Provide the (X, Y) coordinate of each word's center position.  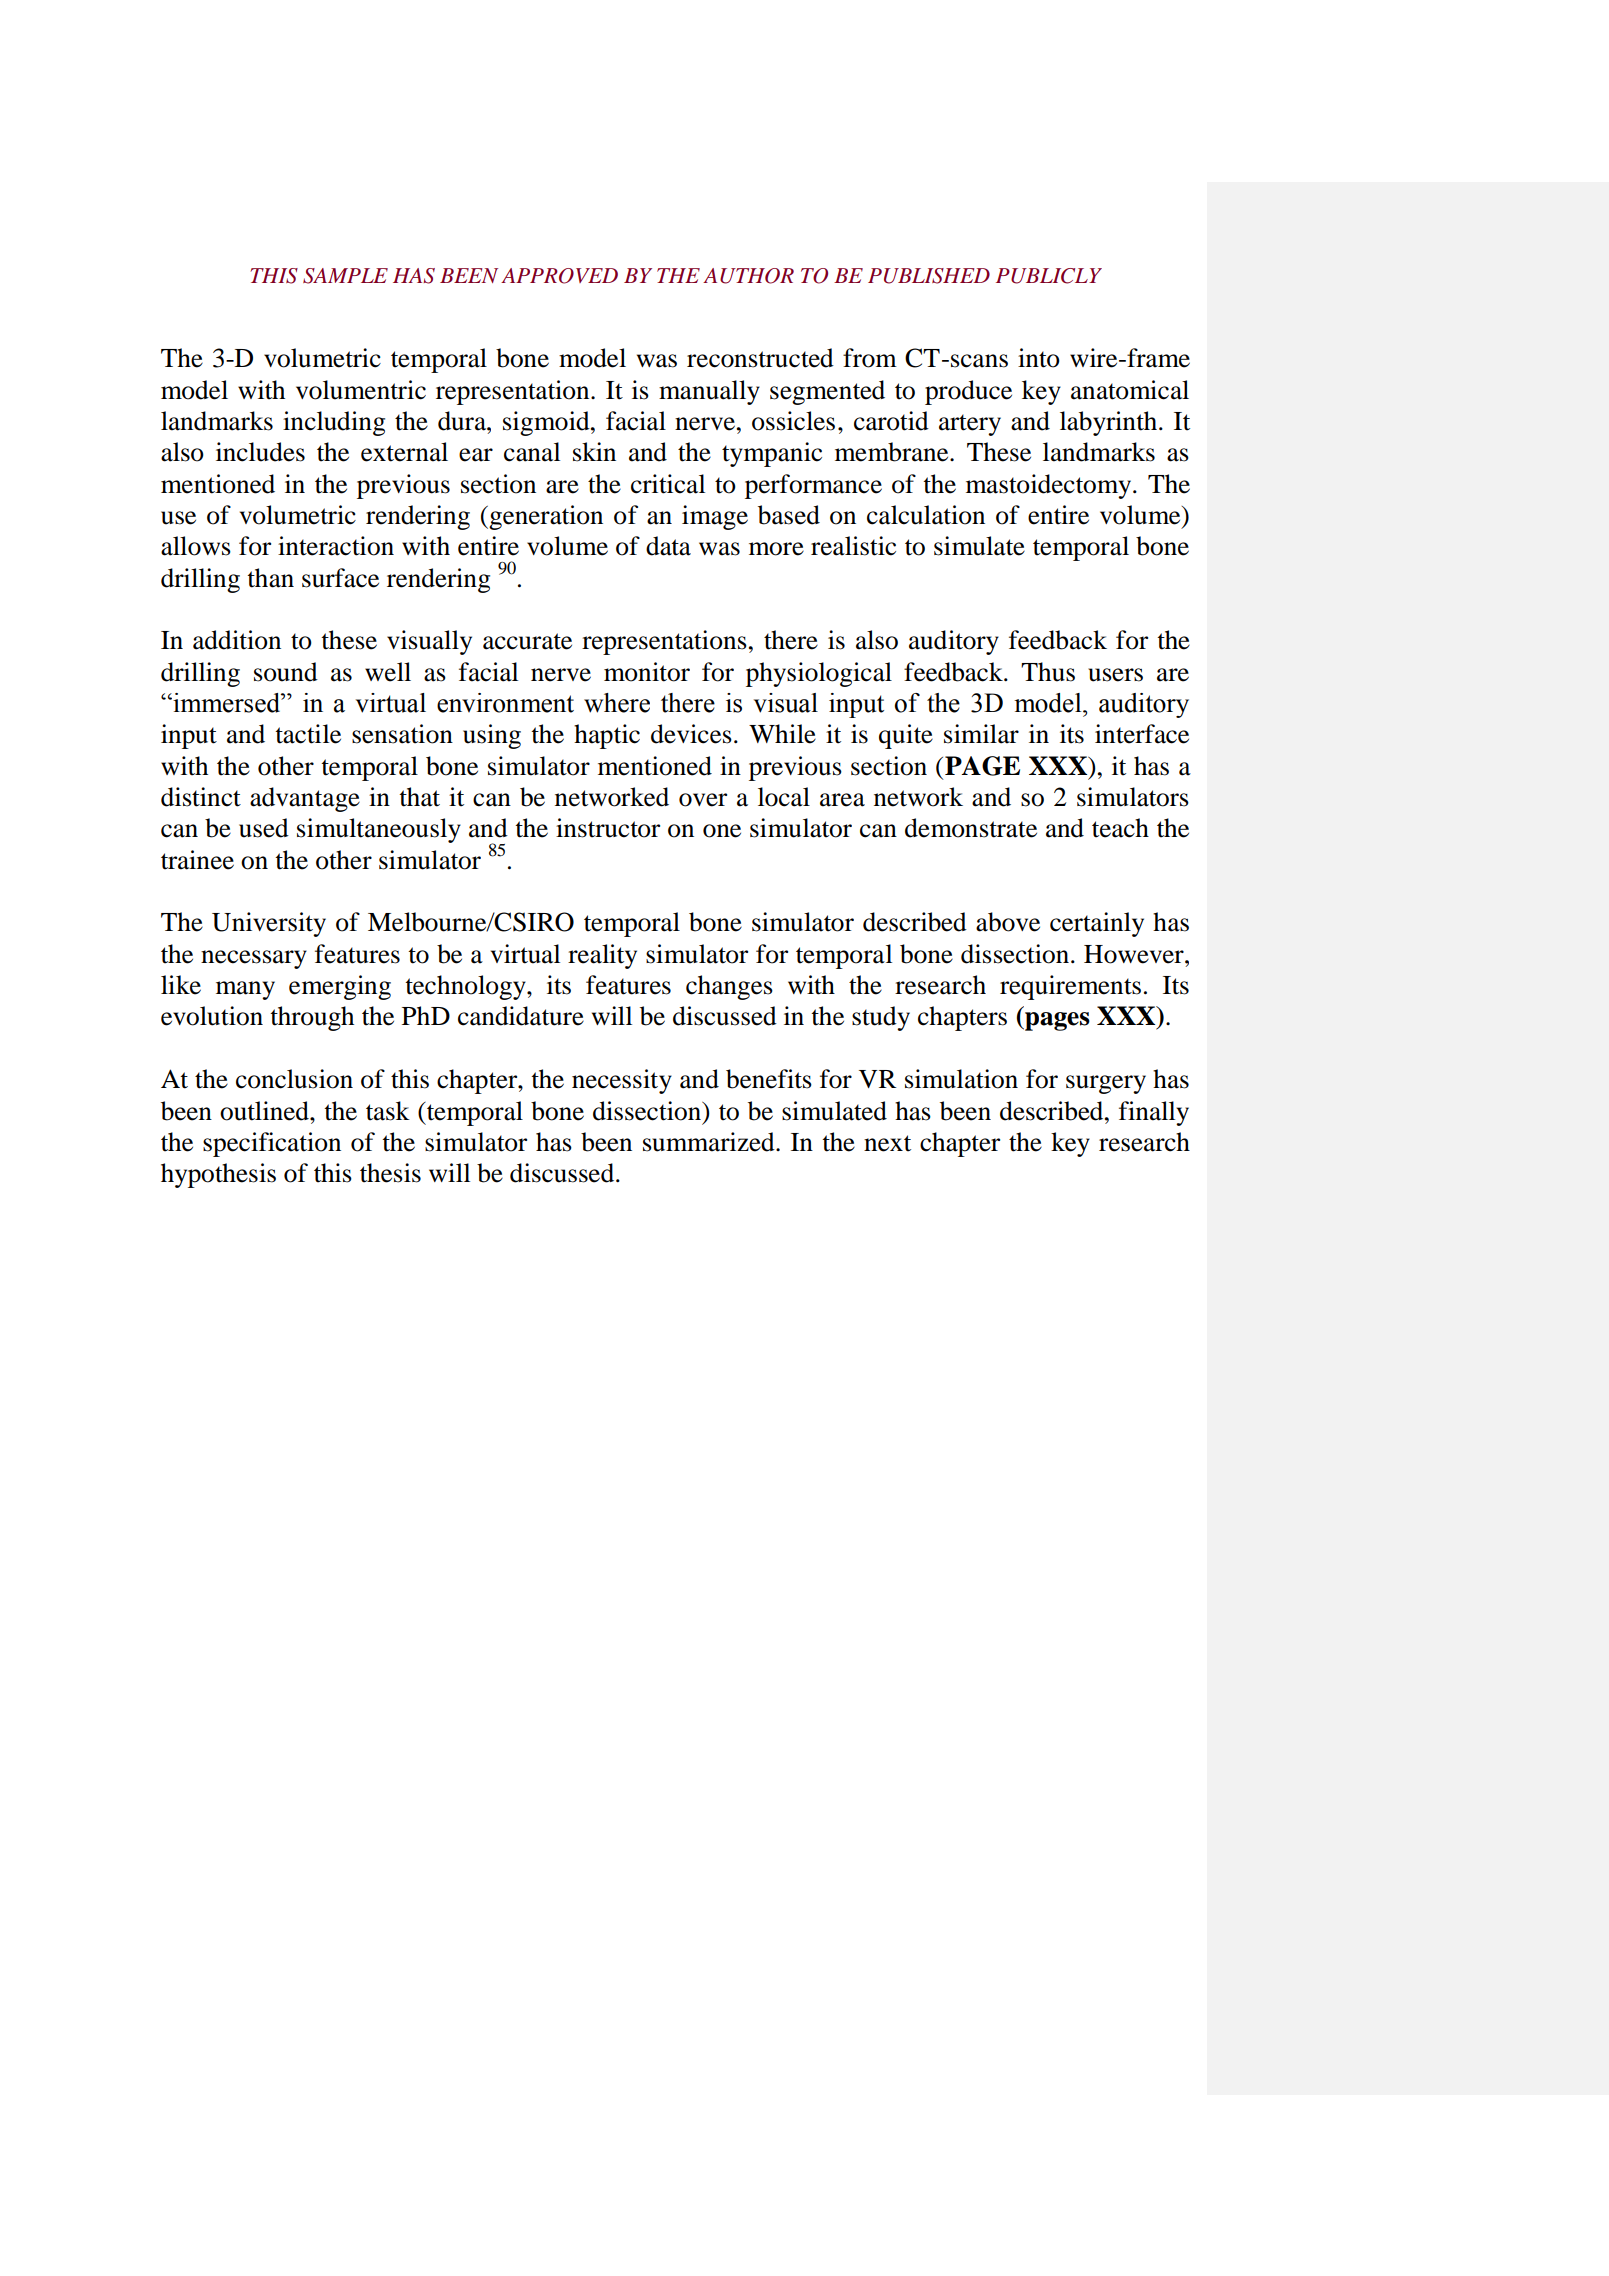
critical (668, 484)
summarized (710, 1142)
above (1008, 922)
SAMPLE (345, 276)
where (617, 703)
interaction (336, 546)
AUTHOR (748, 276)
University (269, 924)
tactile (308, 734)
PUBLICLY (1049, 276)
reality (602, 956)
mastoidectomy (1048, 486)
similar (981, 734)
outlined (265, 1111)
